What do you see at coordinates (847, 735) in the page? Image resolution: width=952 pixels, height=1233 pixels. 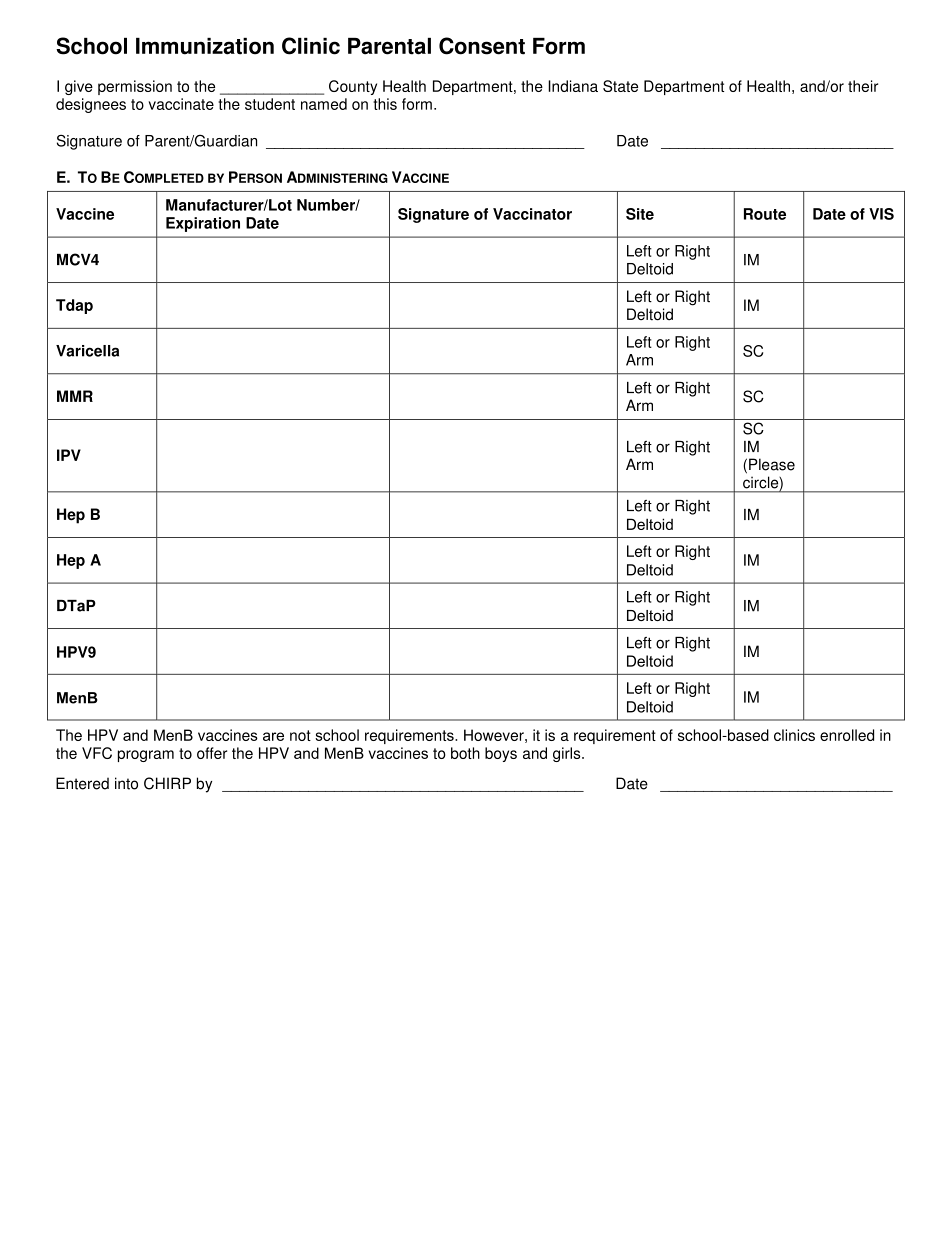 I see `enrolled` at bounding box center [847, 735].
